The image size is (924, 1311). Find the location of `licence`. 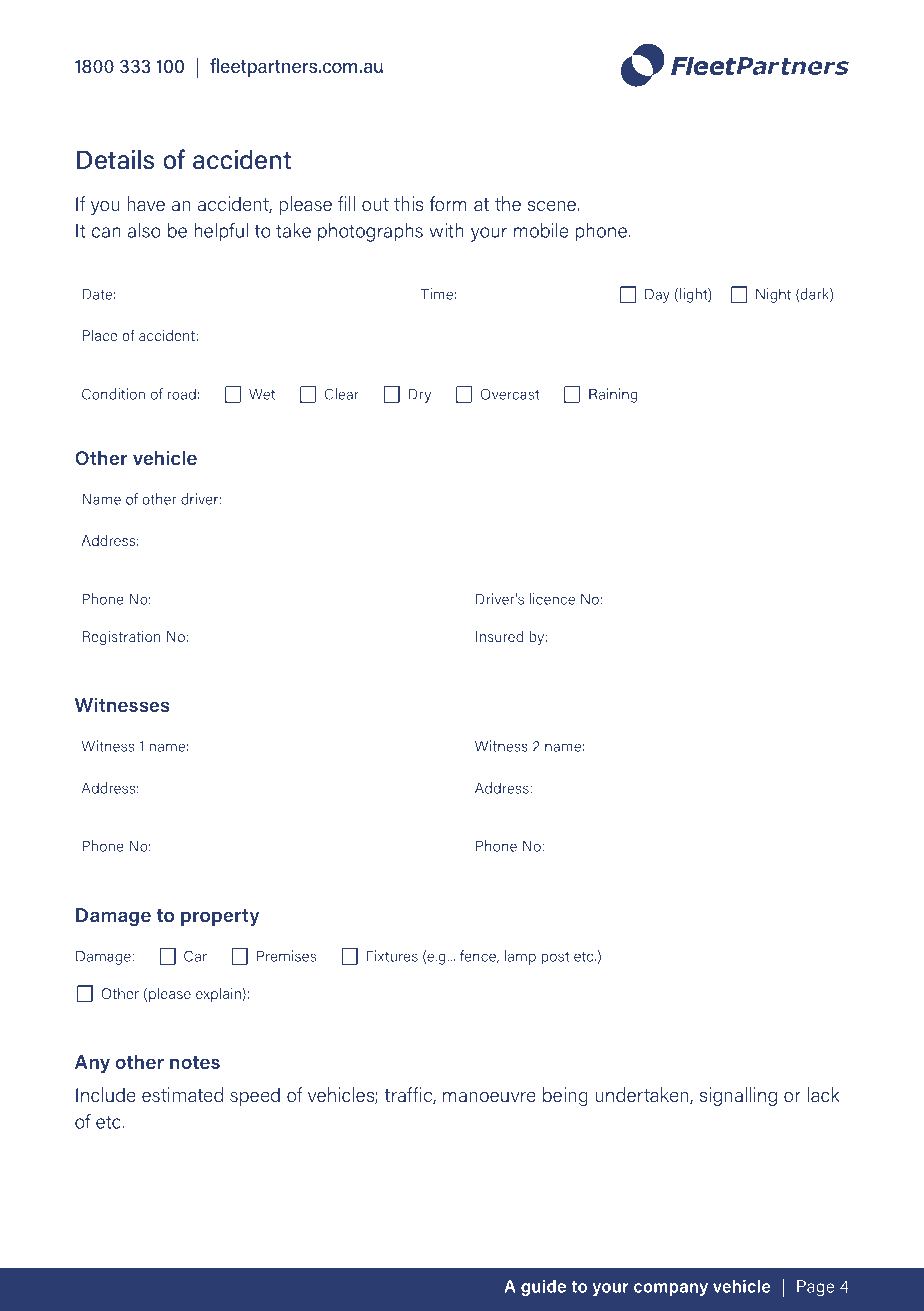

licence is located at coordinates (552, 599).
